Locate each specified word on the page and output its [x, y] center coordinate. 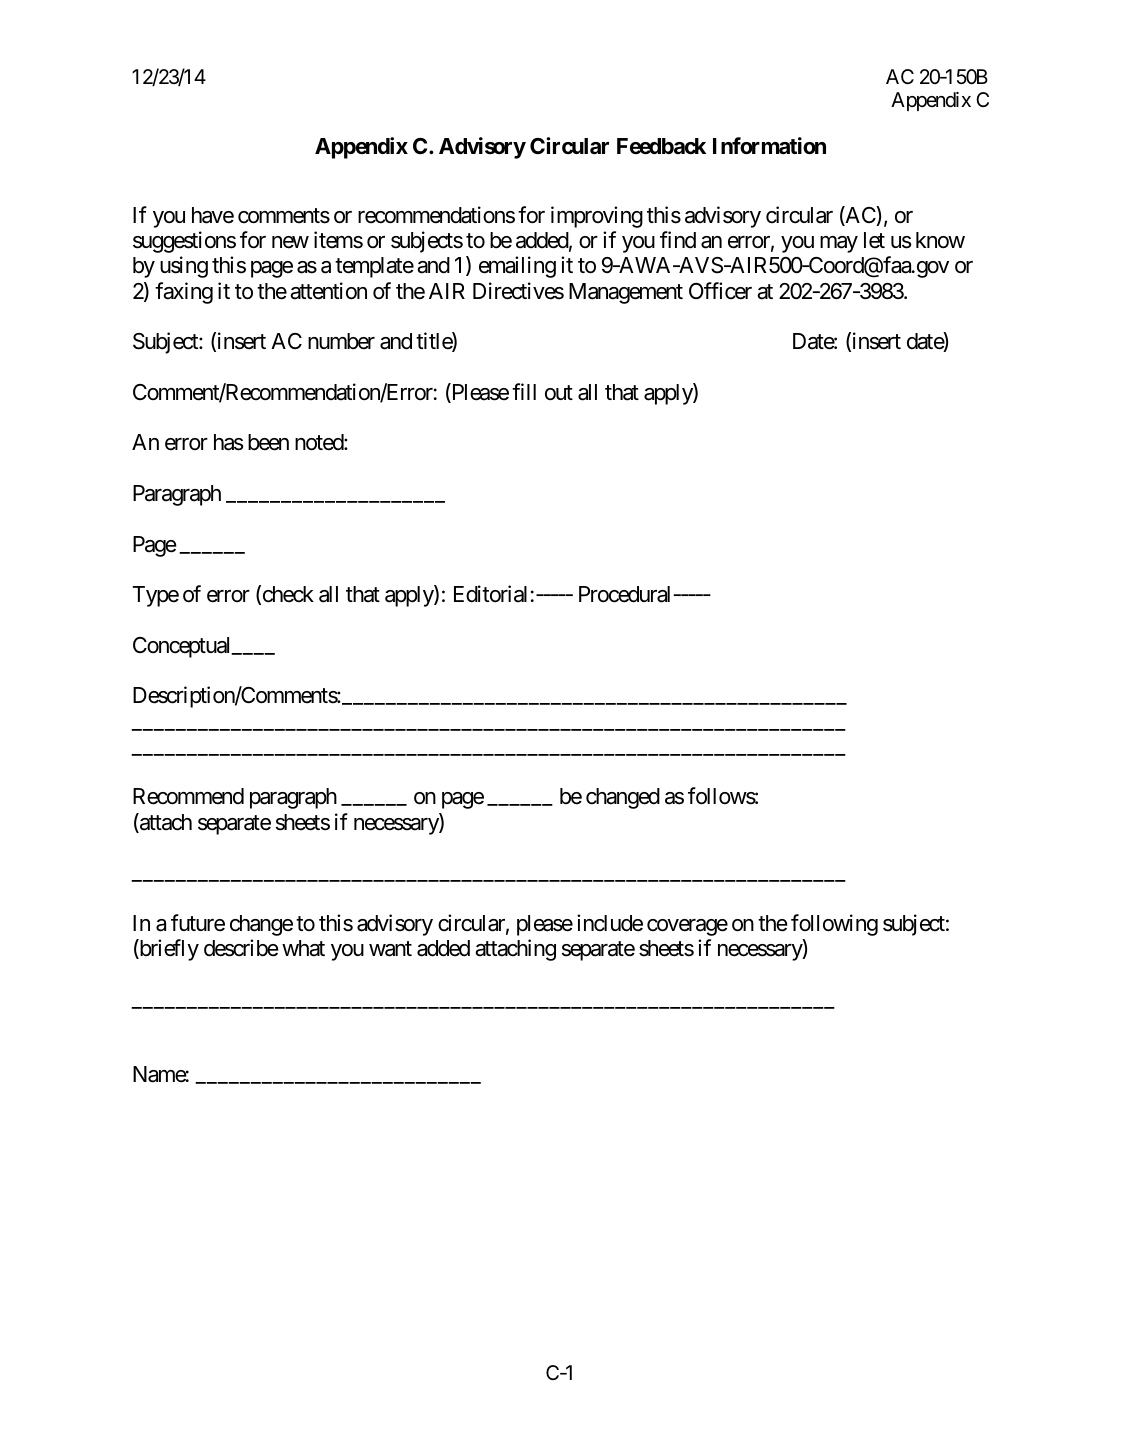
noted [320, 442]
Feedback [661, 146]
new [290, 242]
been [268, 442]
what [303, 948]
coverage [687, 927]
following [834, 925]
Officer [720, 291]
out [559, 393]
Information [769, 146]
